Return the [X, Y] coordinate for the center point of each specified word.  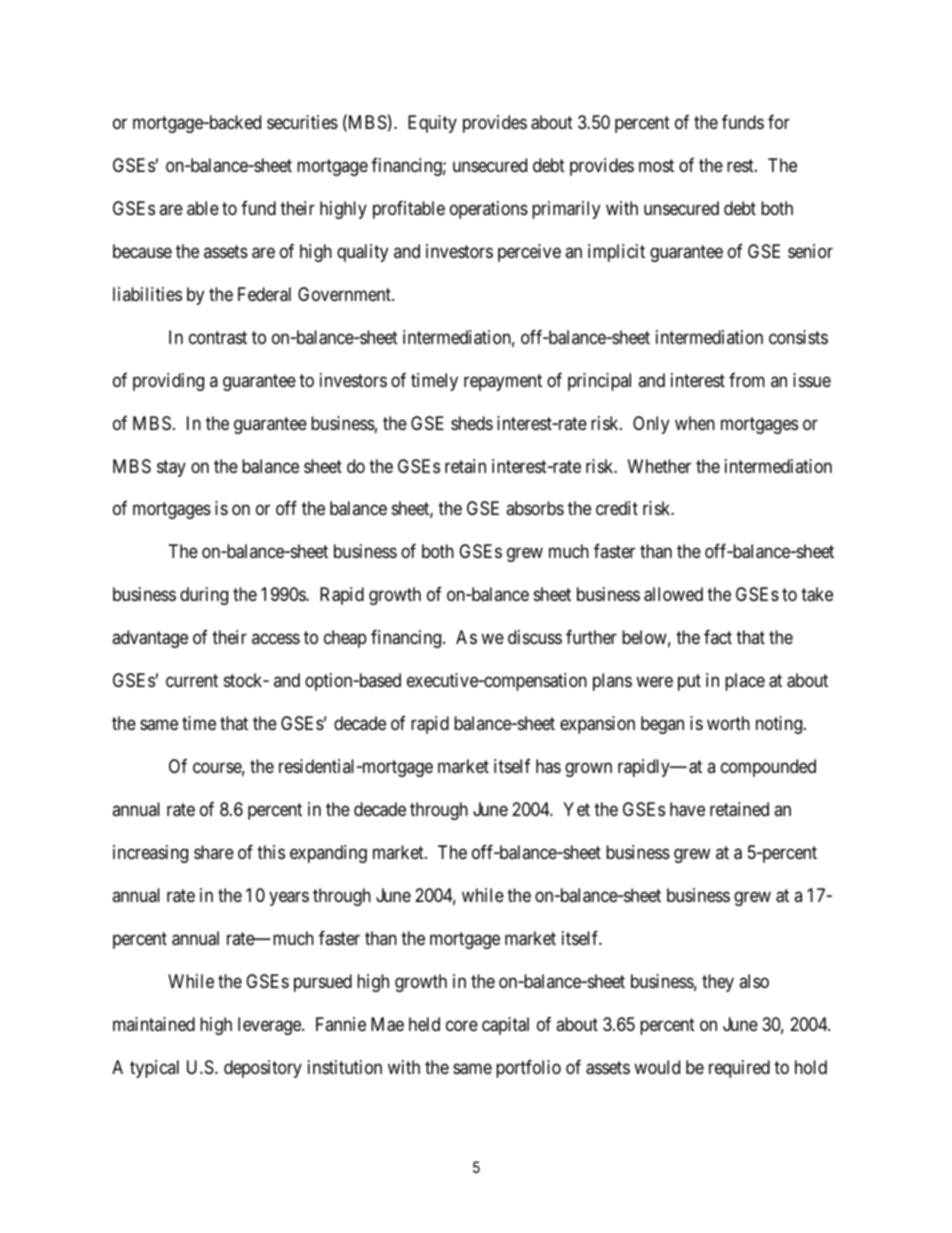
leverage [270, 1026]
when [695, 423]
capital [505, 1026]
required [739, 1069]
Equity [432, 124]
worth [728, 723]
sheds [472, 423]
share [214, 852]
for [779, 122]
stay [171, 468]
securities [302, 122]
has [548, 766]
